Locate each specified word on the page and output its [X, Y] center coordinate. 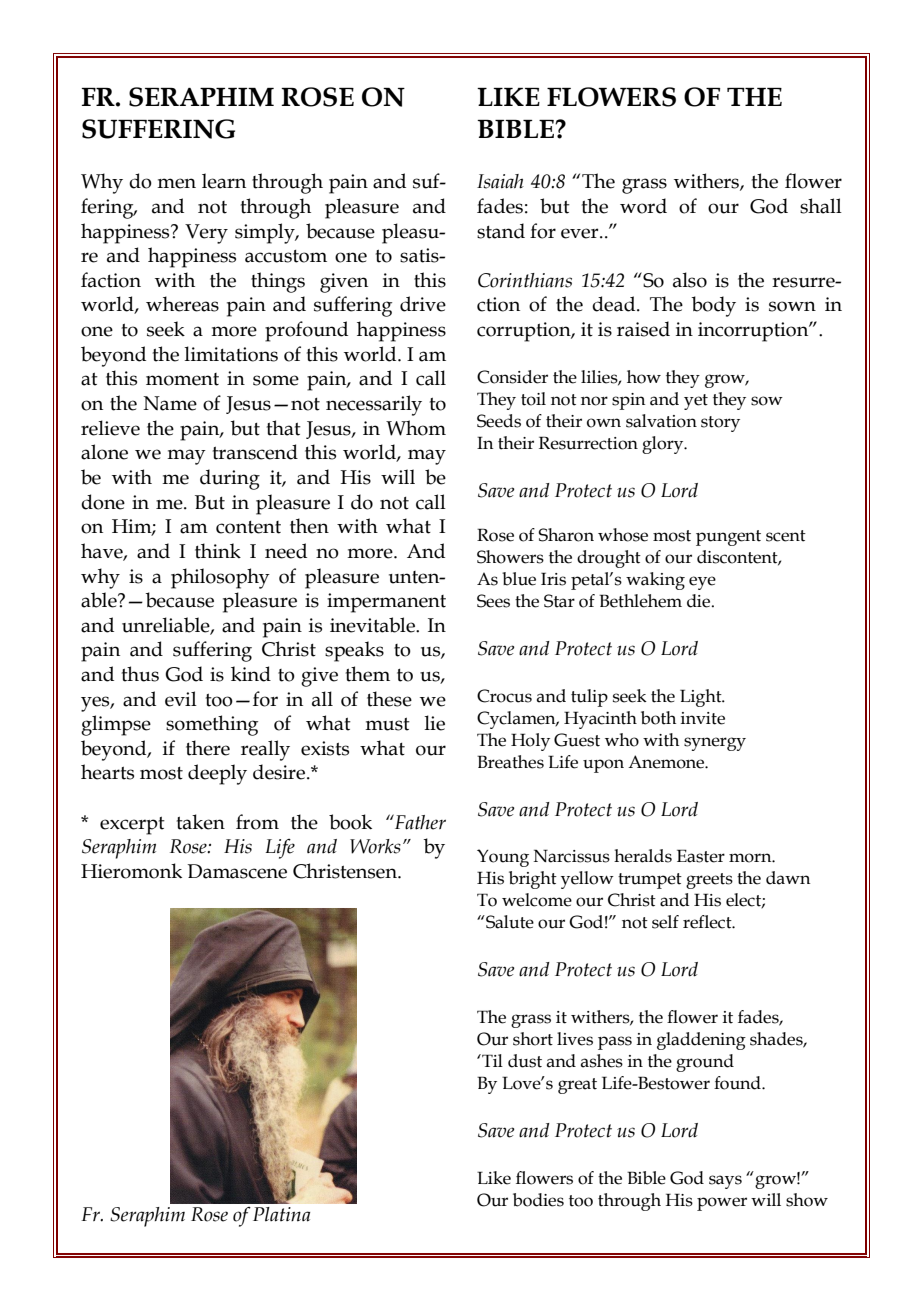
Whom [416, 428]
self [665, 922]
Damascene [237, 871]
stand [501, 231]
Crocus [504, 696]
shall [821, 206]
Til [491, 1060]
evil [181, 699]
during [230, 479]
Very [206, 234]
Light [702, 698]
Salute [509, 922]
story [720, 424]
